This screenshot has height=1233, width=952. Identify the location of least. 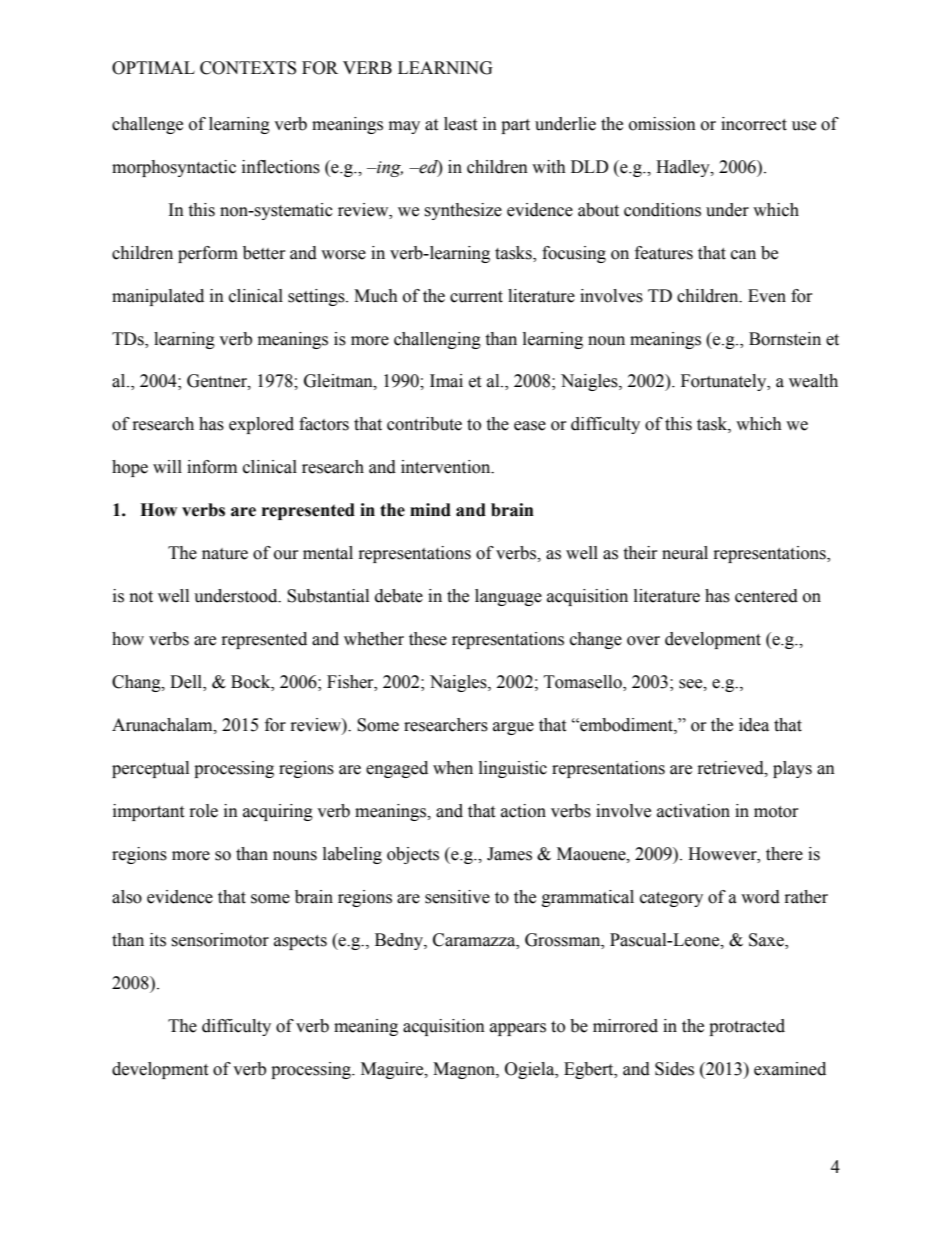
(460, 124).
